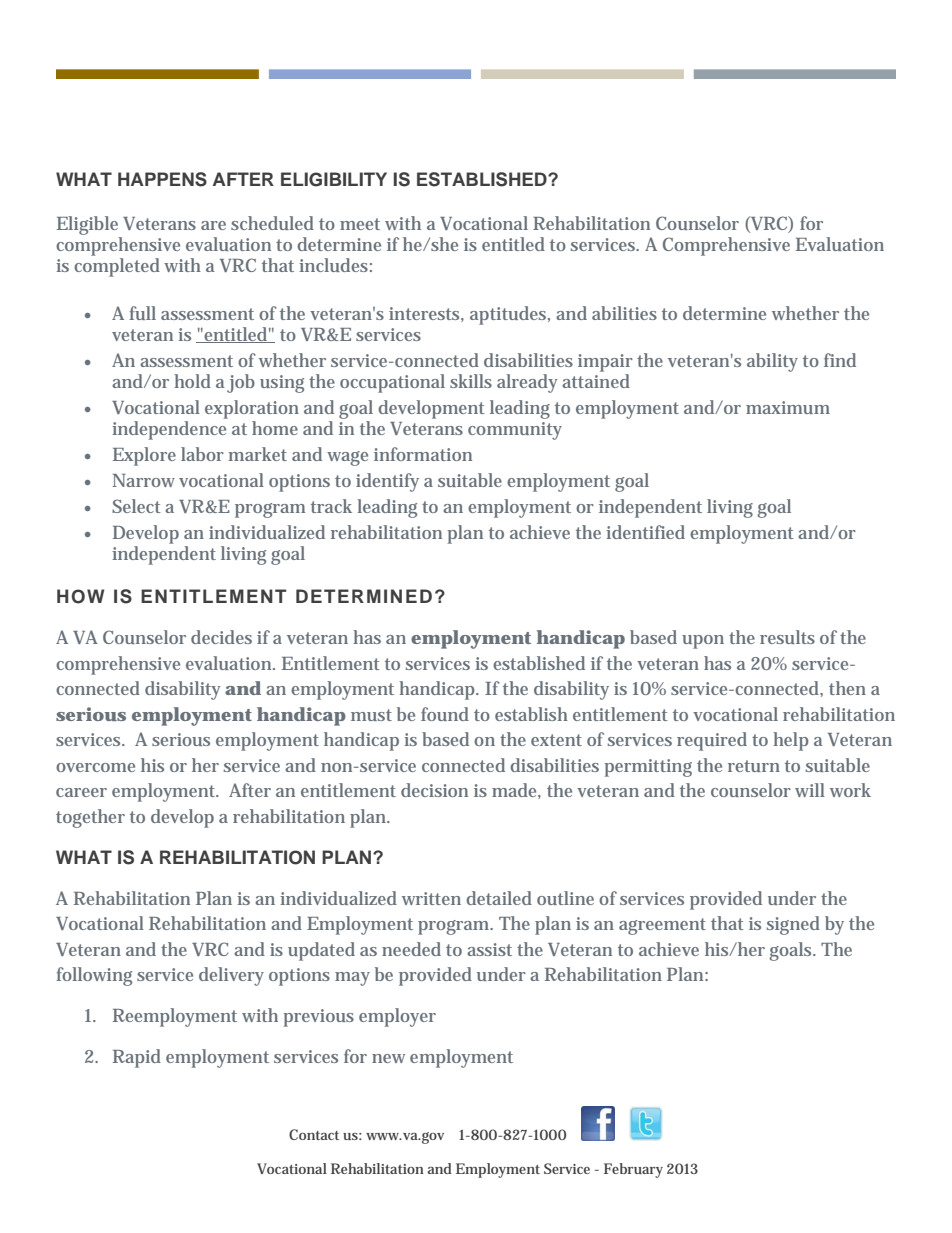  I want to click on results, so click(787, 637).
